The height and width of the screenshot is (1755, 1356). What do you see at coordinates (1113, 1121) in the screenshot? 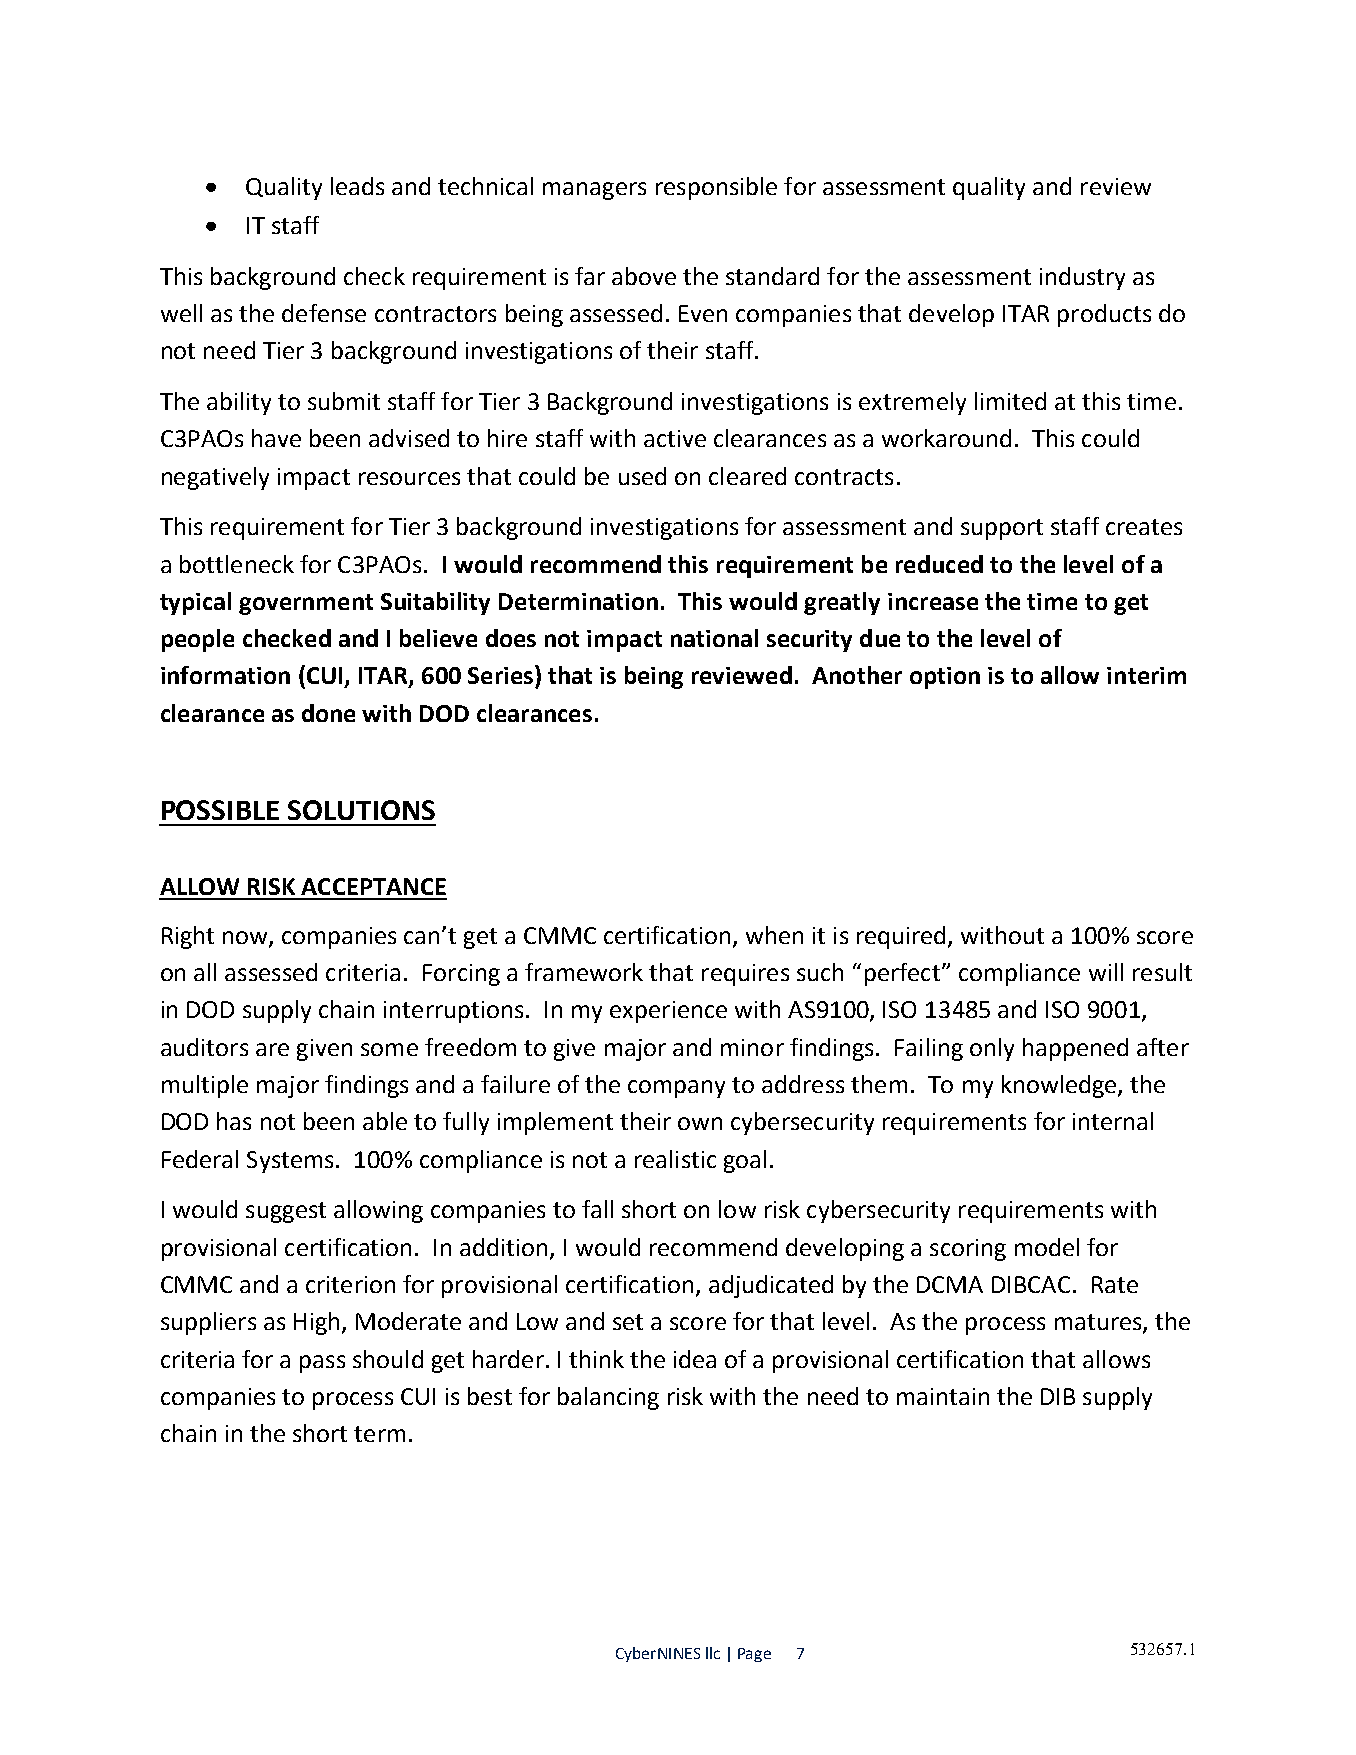
I see `internal` at bounding box center [1113, 1121].
